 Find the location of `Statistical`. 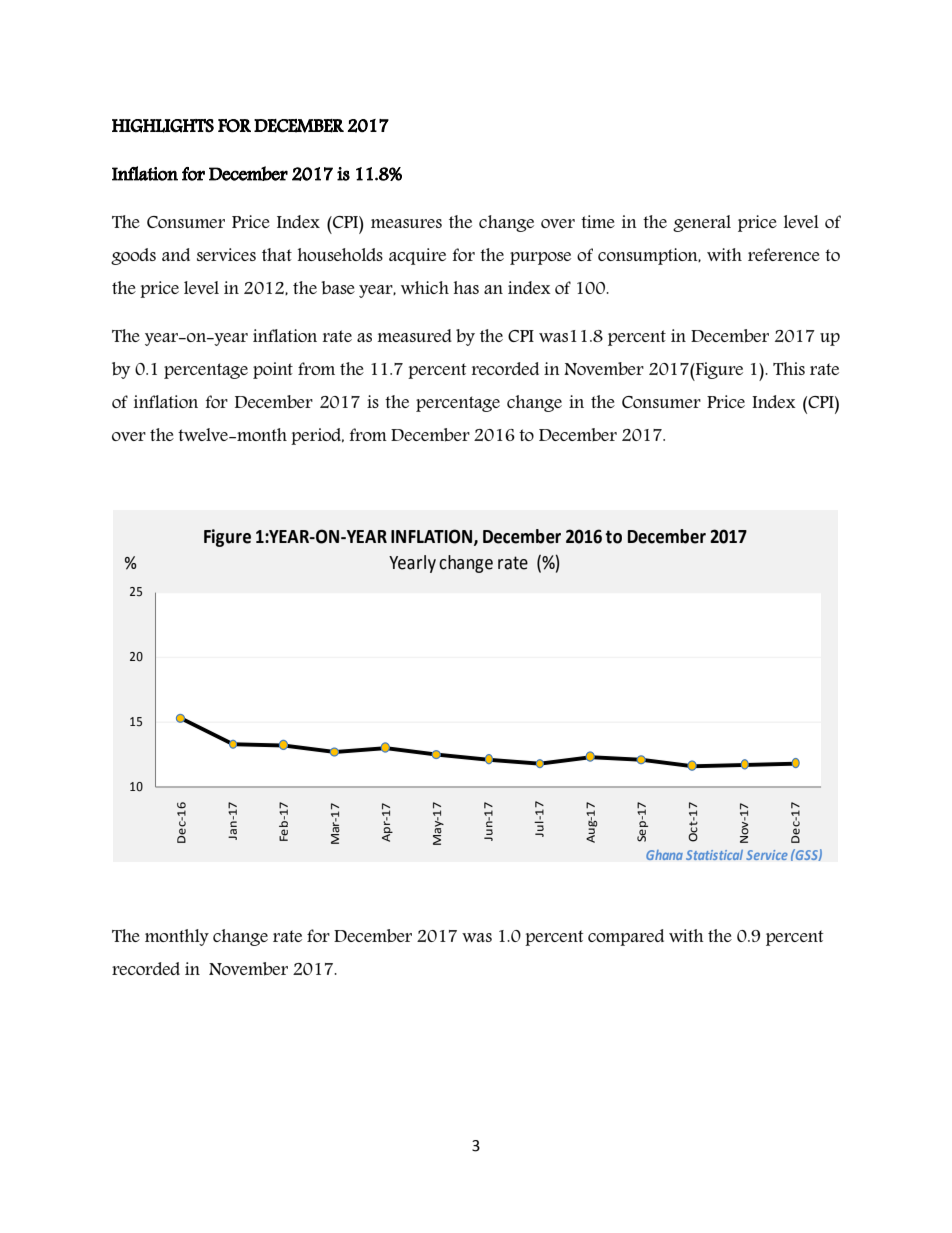

Statistical is located at coordinates (714, 855).
